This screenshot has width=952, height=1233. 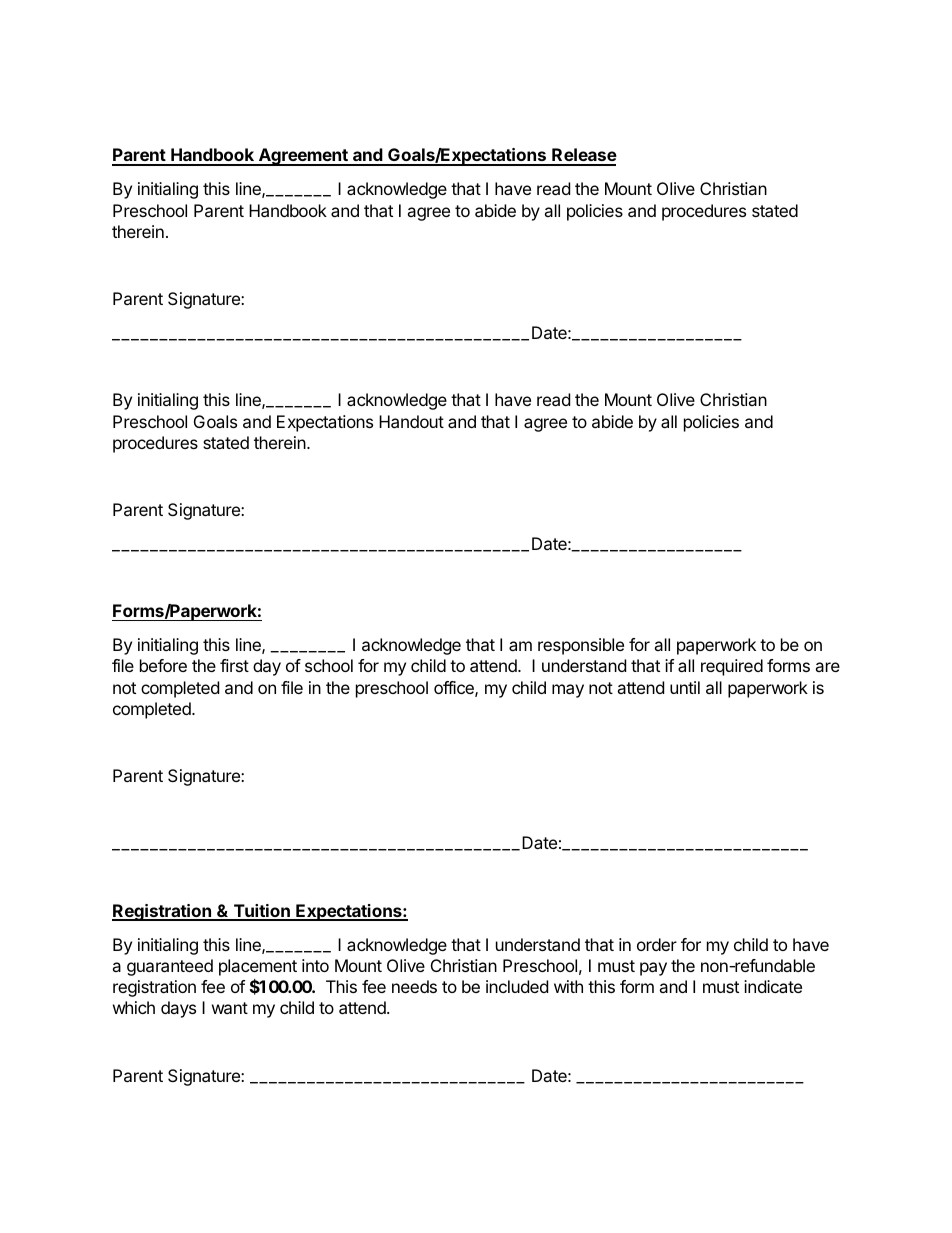 What do you see at coordinates (568, 691) in the screenshot?
I see `may` at bounding box center [568, 691].
